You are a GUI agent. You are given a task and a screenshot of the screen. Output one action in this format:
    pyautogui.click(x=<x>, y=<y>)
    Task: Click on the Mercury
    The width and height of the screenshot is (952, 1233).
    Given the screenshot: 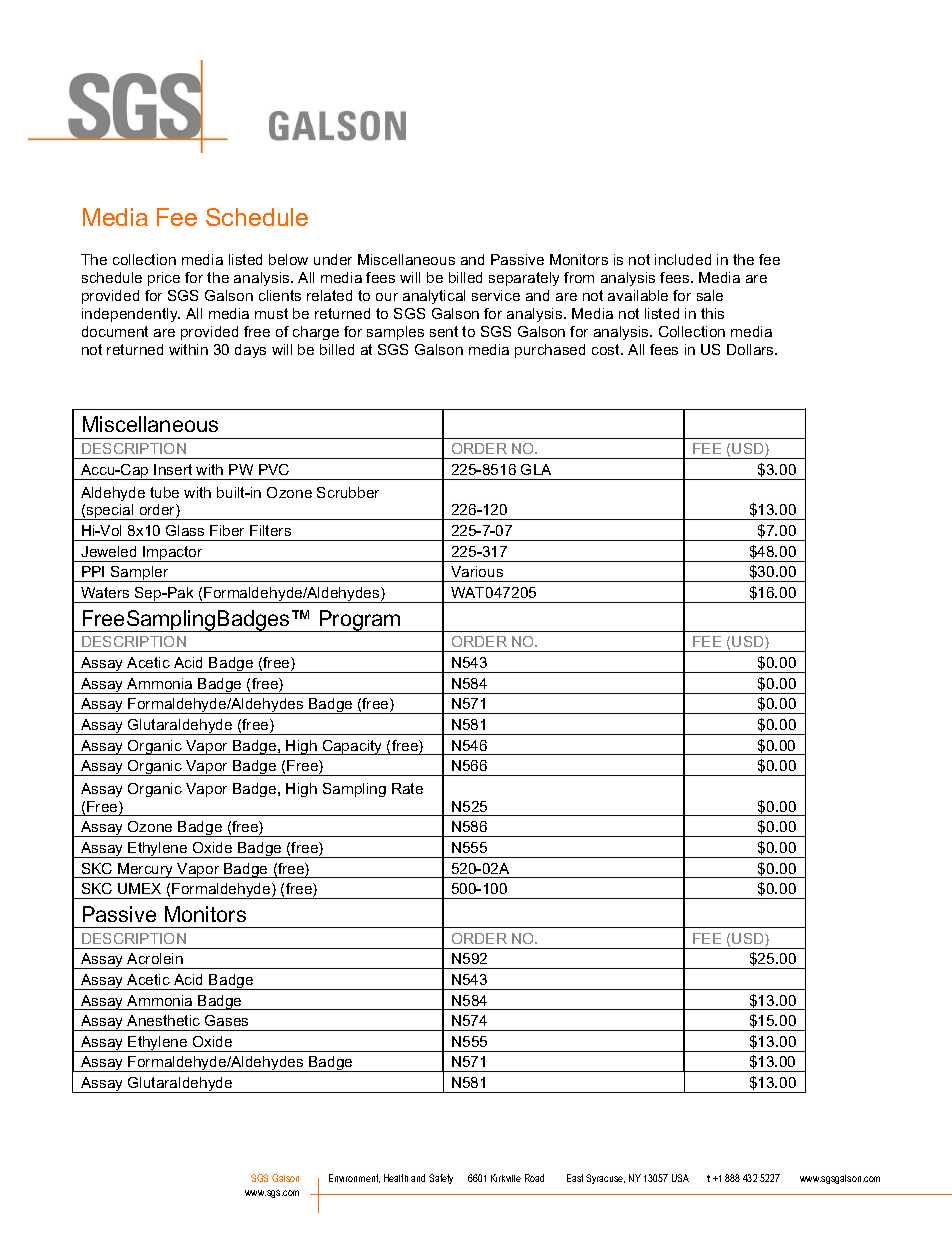 What is the action you would take?
    pyautogui.click(x=146, y=870)
